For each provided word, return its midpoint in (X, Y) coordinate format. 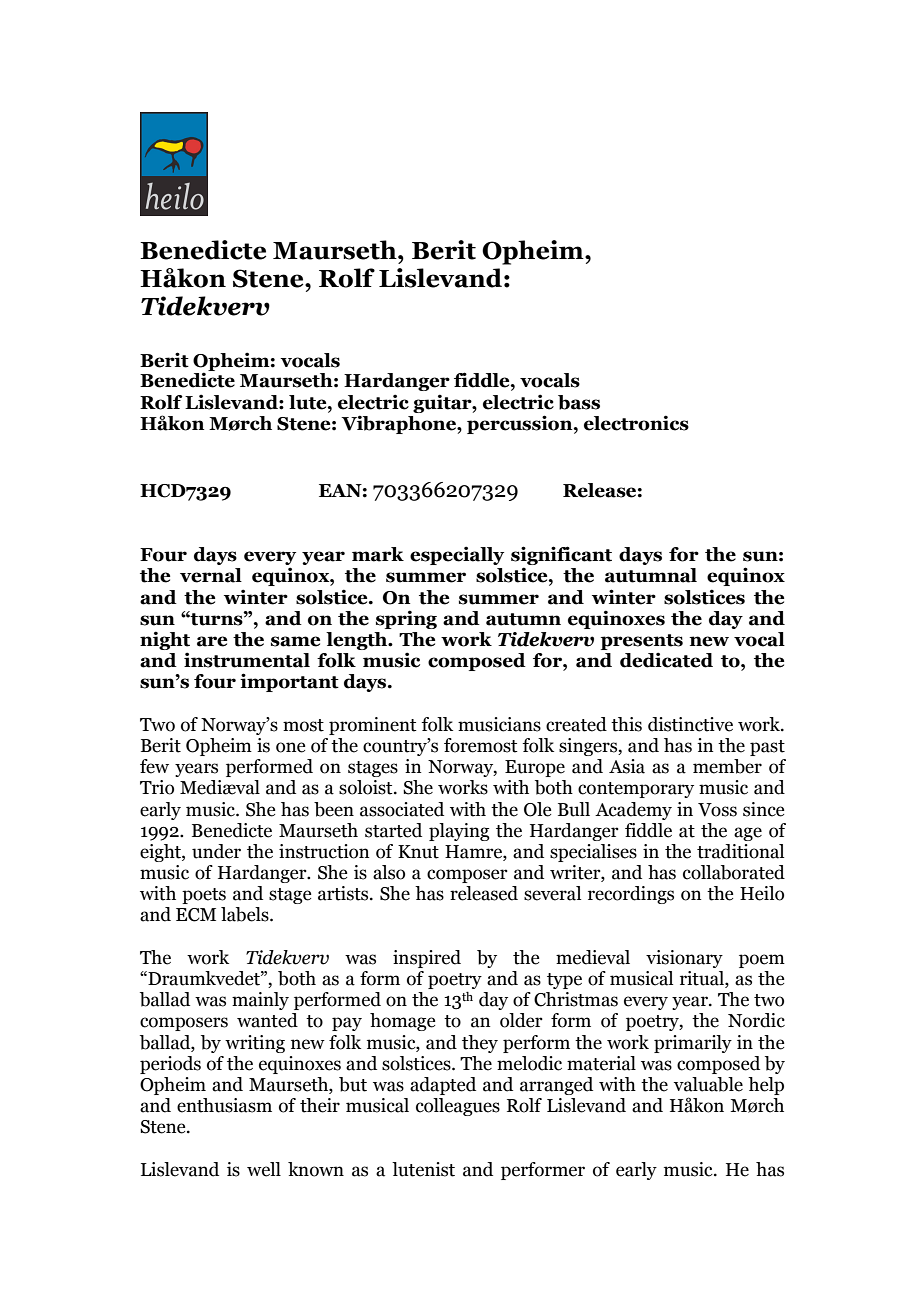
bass (579, 402)
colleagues (458, 1107)
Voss (717, 810)
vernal (211, 575)
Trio (157, 787)
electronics (636, 423)
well (264, 1169)
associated (402, 809)
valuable (708, 1084)
